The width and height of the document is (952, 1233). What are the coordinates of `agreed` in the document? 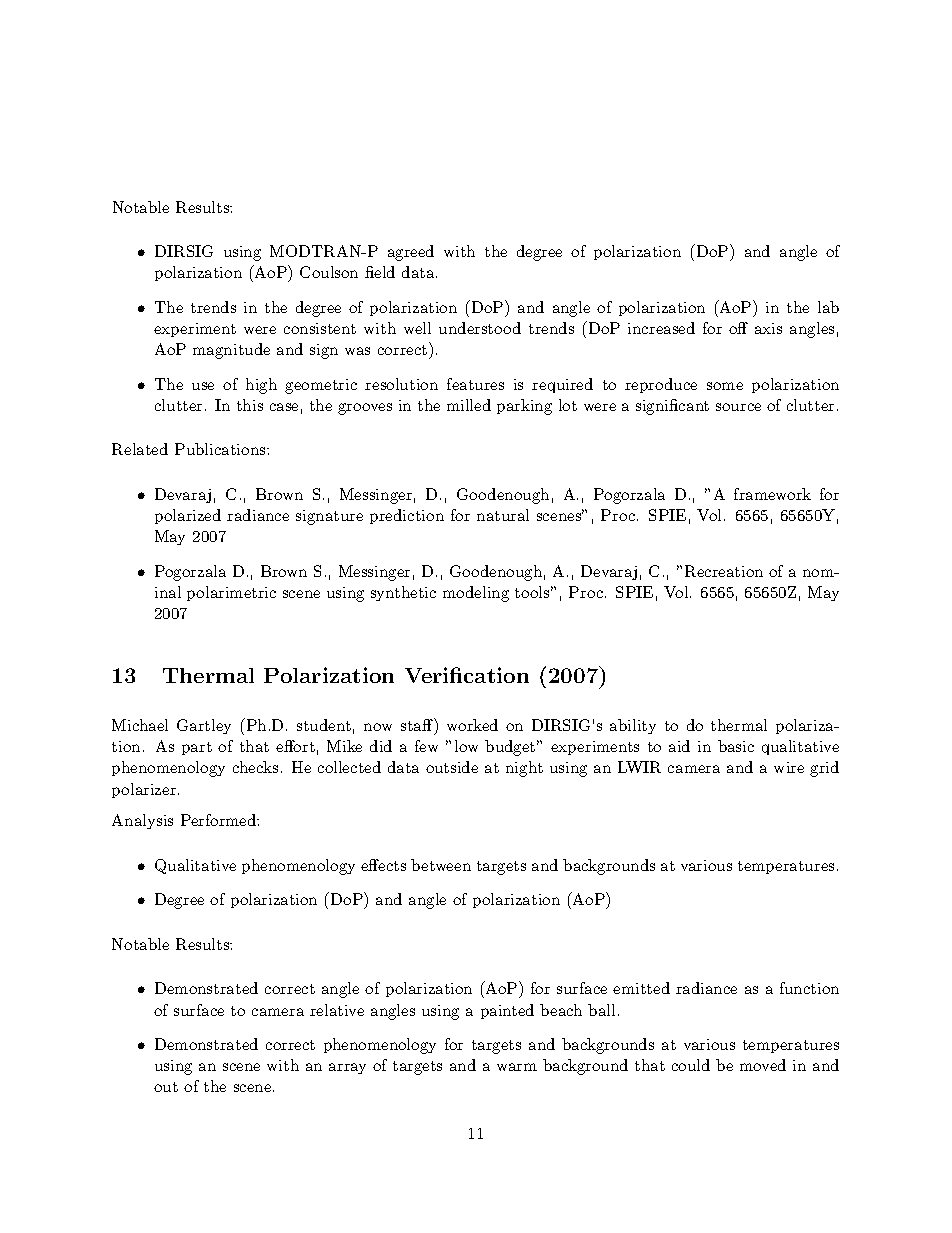 It's located at (411, 253).
